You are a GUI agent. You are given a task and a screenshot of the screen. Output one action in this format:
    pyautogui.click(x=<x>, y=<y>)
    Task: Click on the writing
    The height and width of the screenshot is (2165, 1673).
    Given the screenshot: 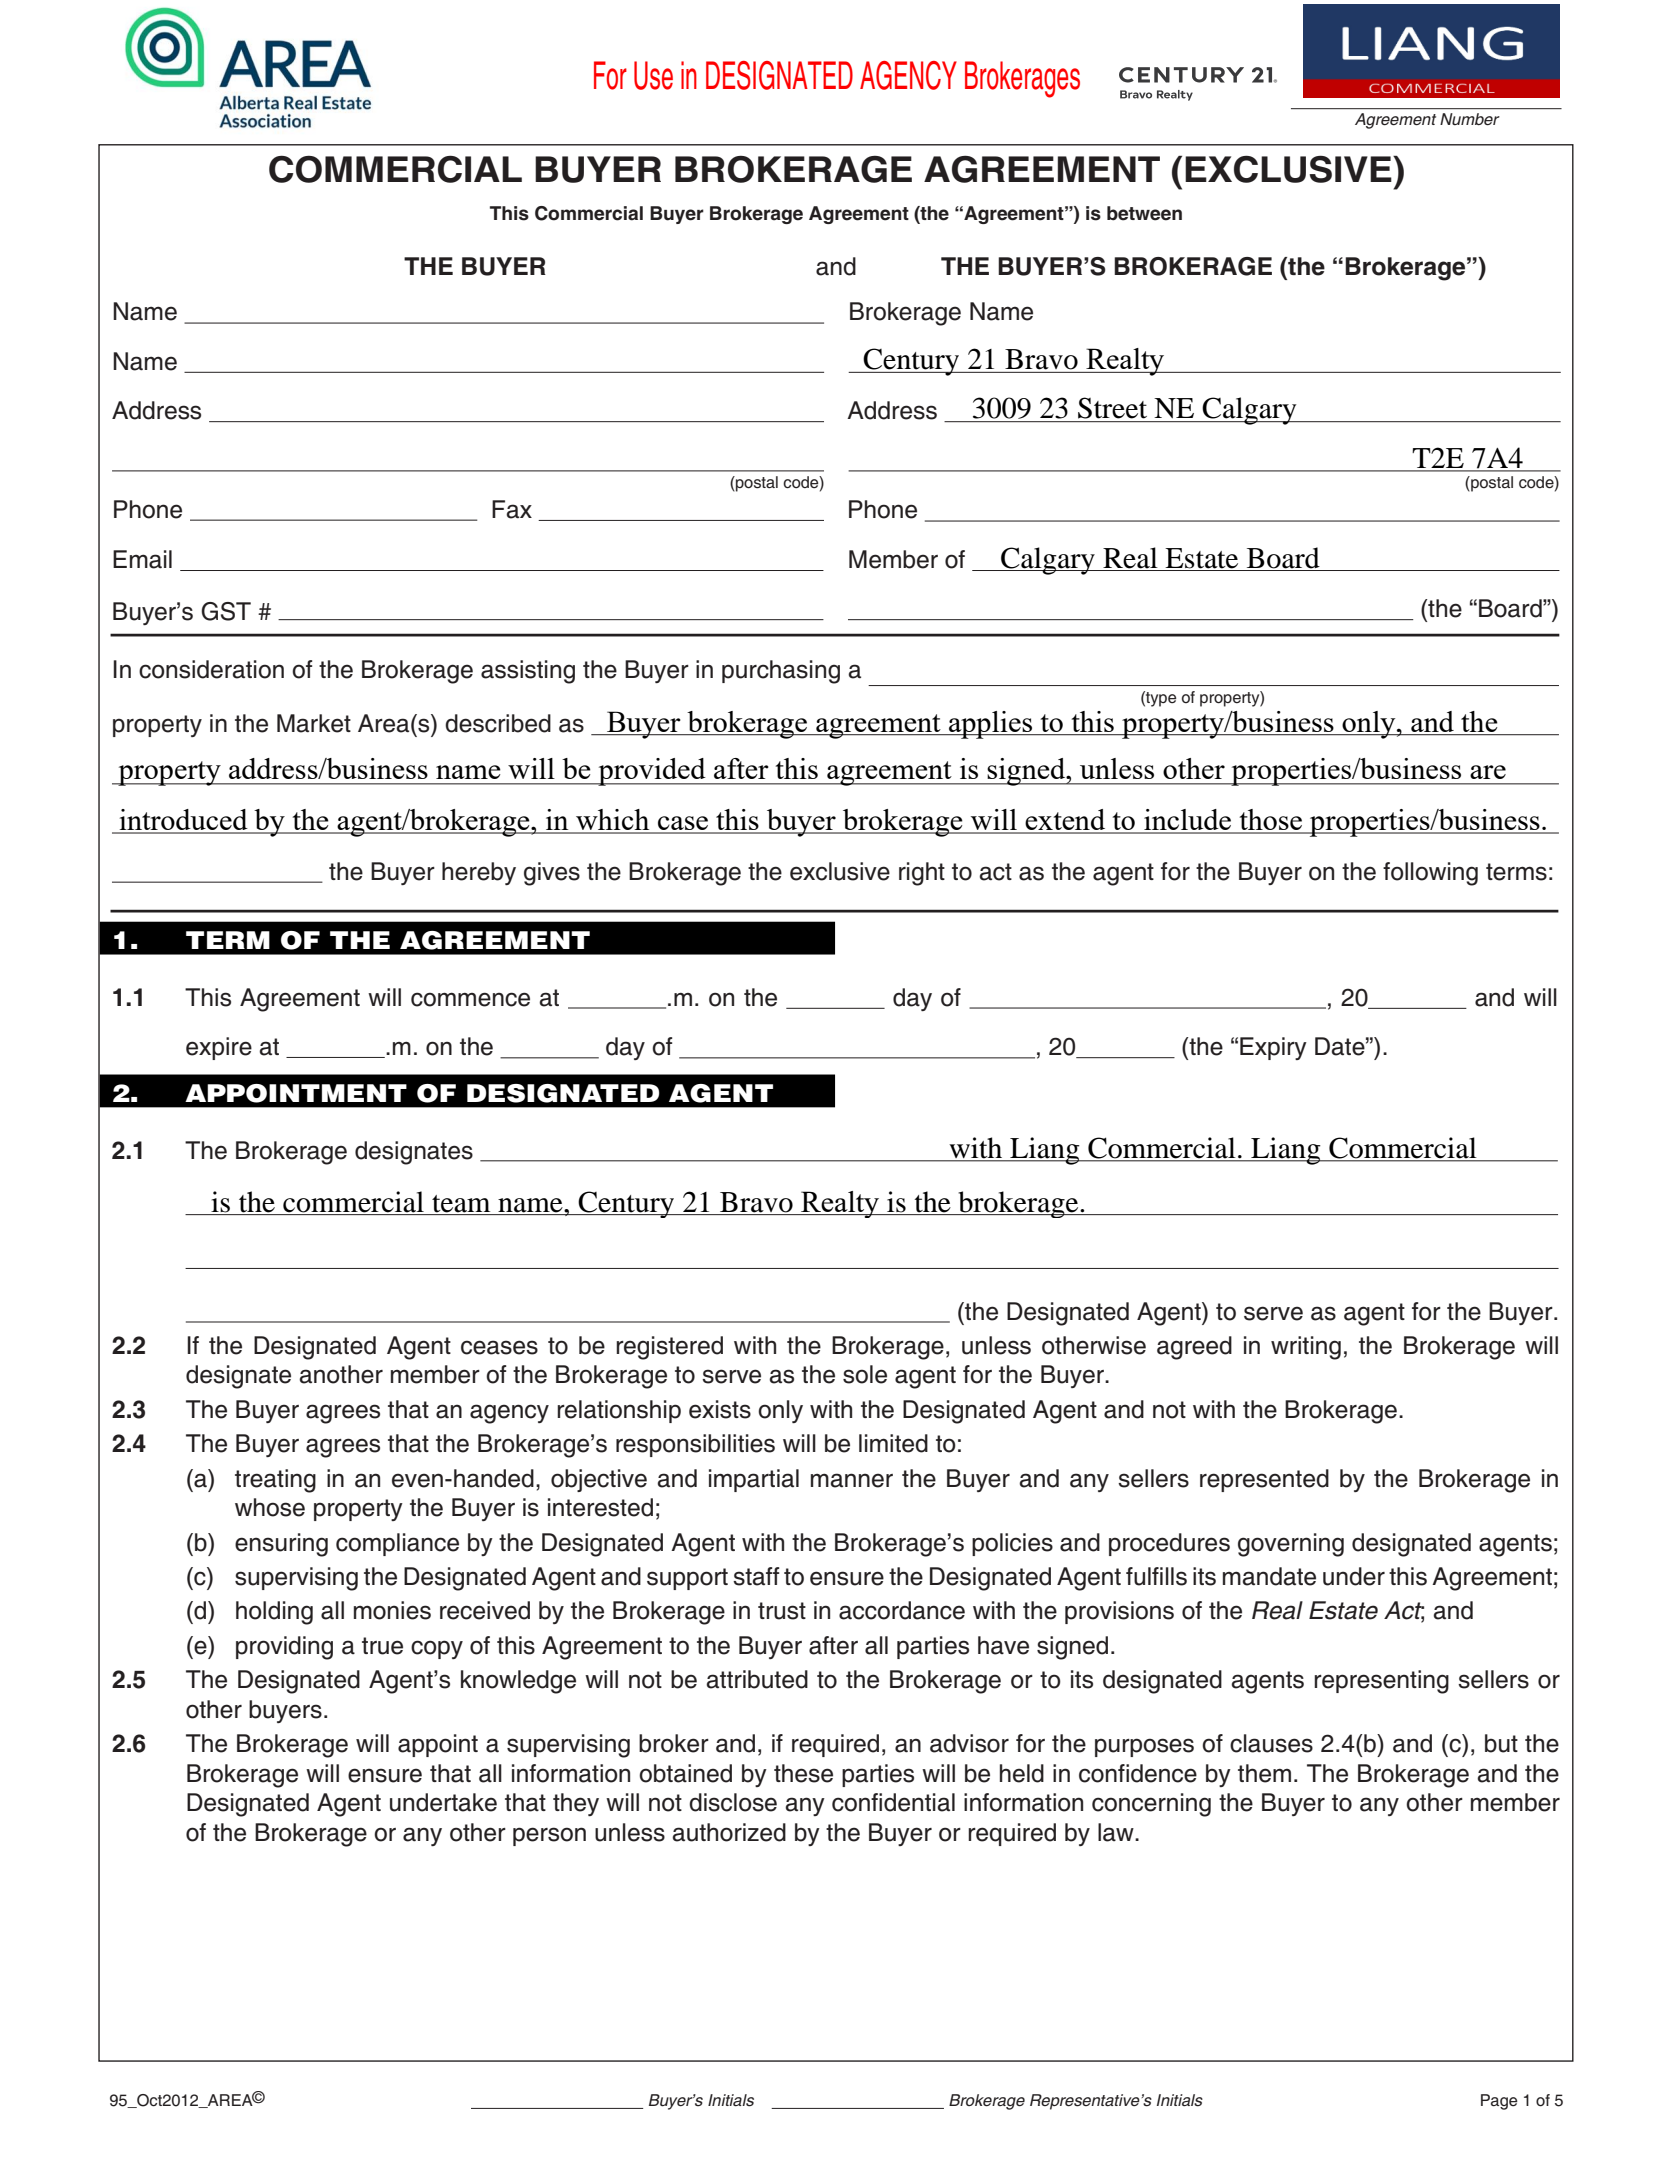 What is the action you would take?
    pyautogui.click(x=1306, y=1348)
